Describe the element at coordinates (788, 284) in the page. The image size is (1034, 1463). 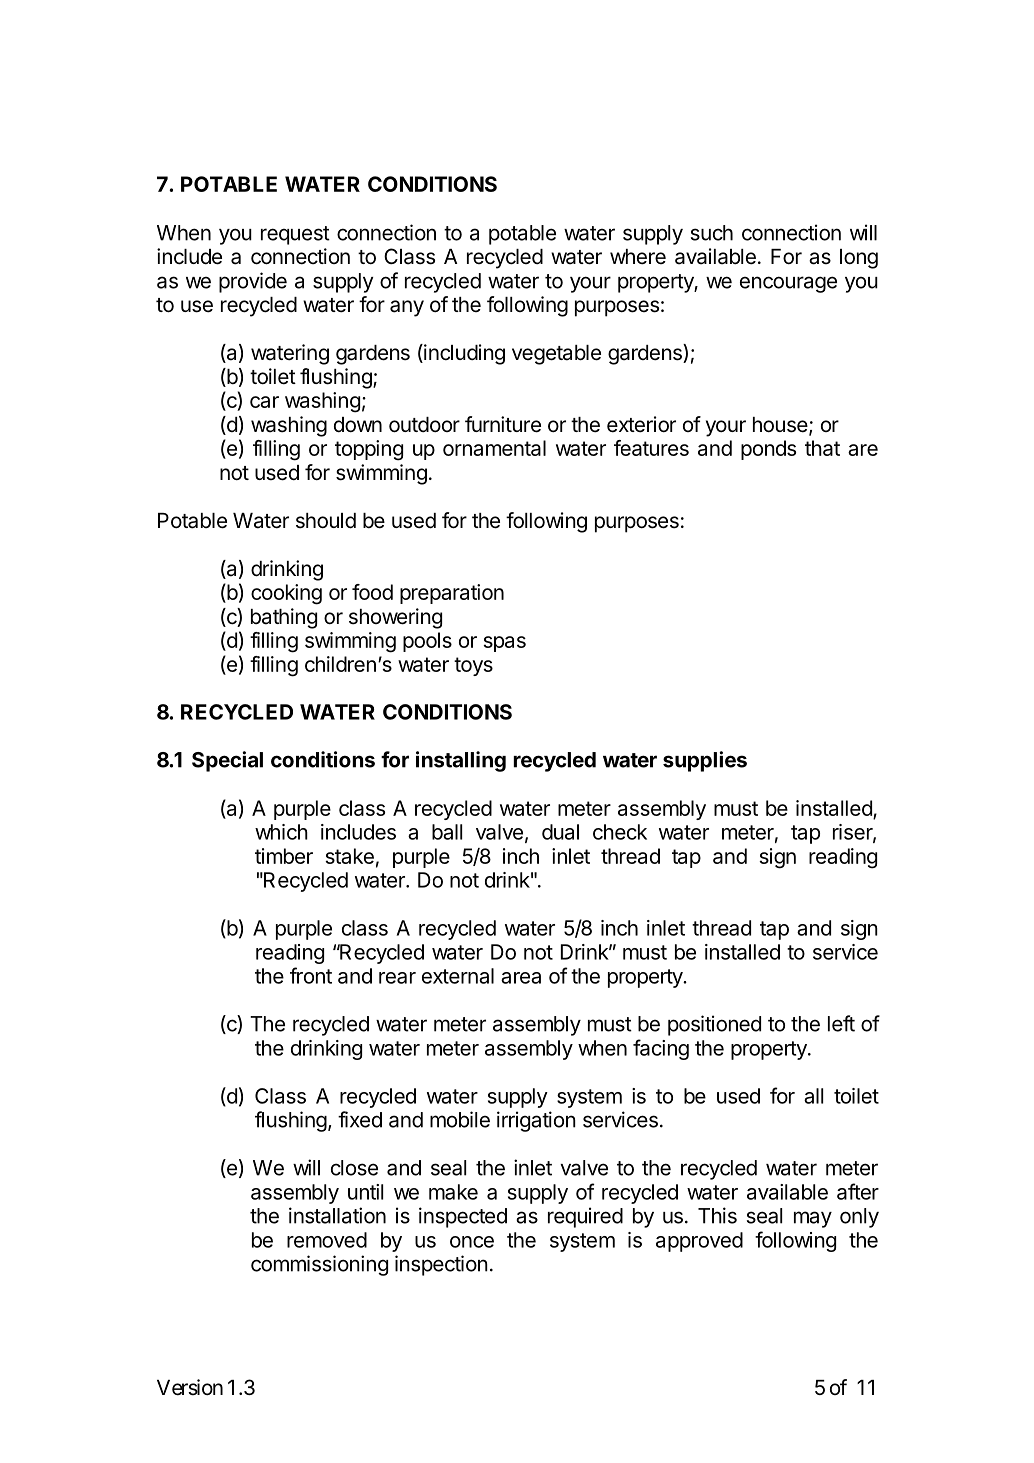
I see `encourage` at that location.
